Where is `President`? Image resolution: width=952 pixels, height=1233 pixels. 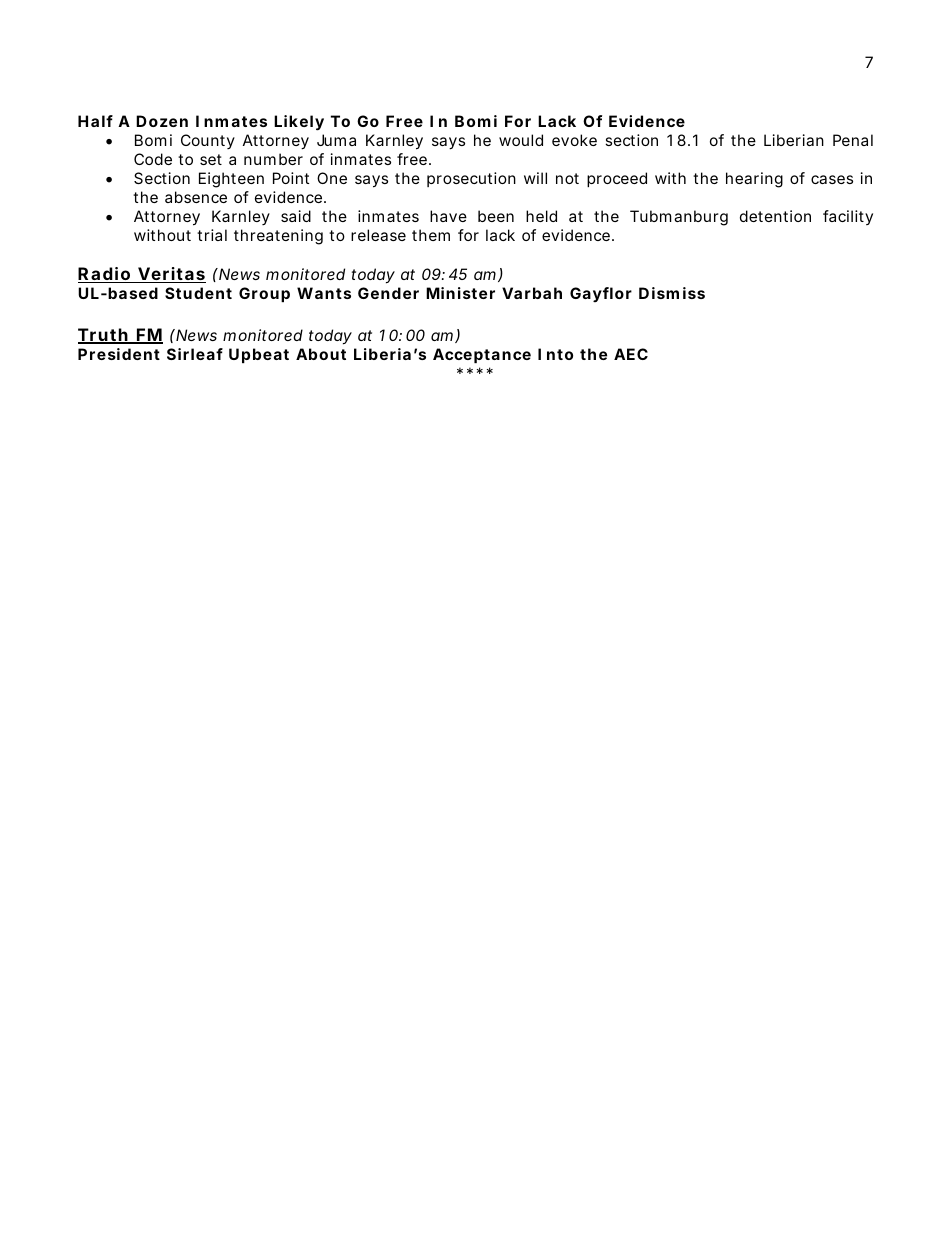
President is located at coordinates (119, 354).
